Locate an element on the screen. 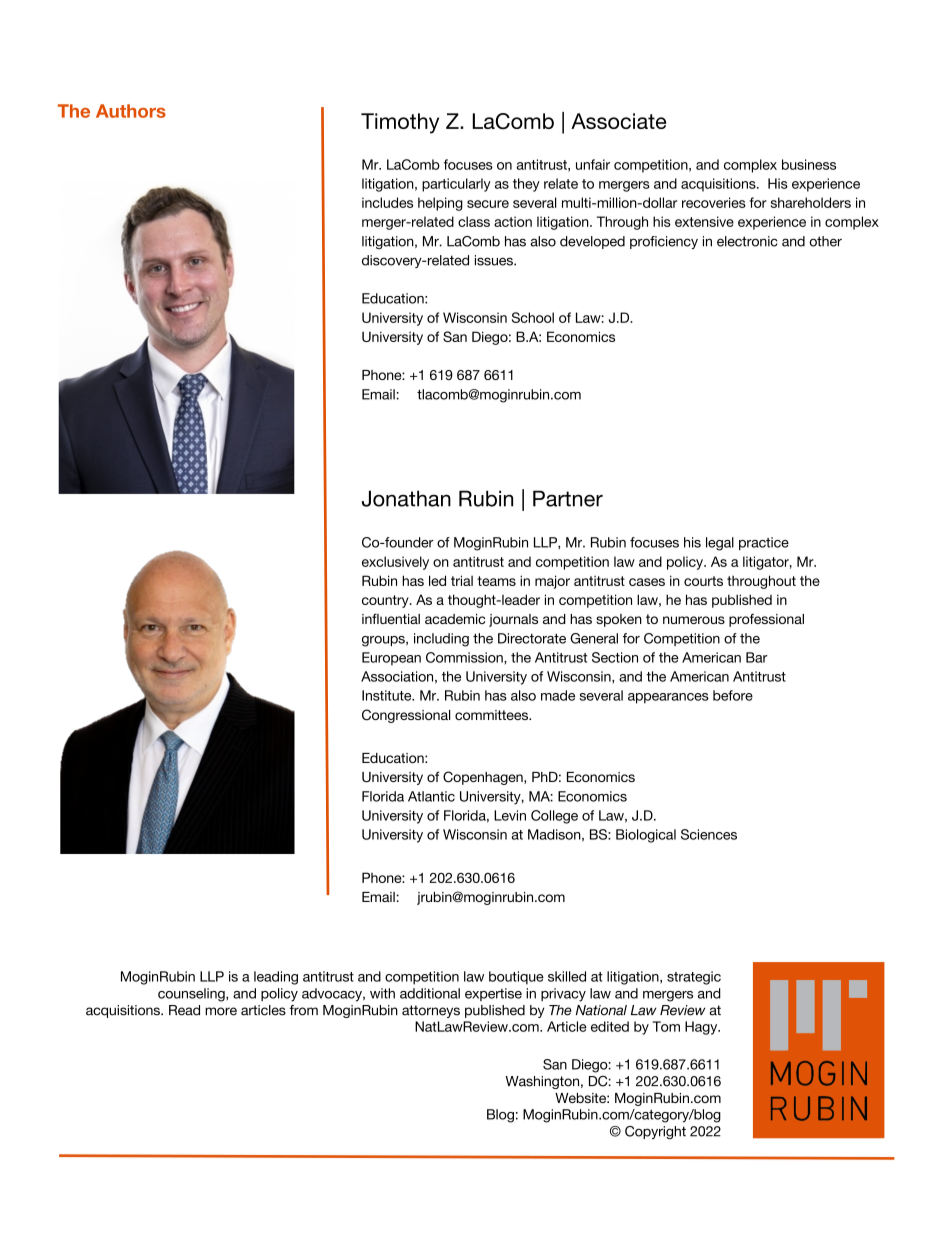 The image size is (952, 1233). Institute is located at coordinates (388, 695).
